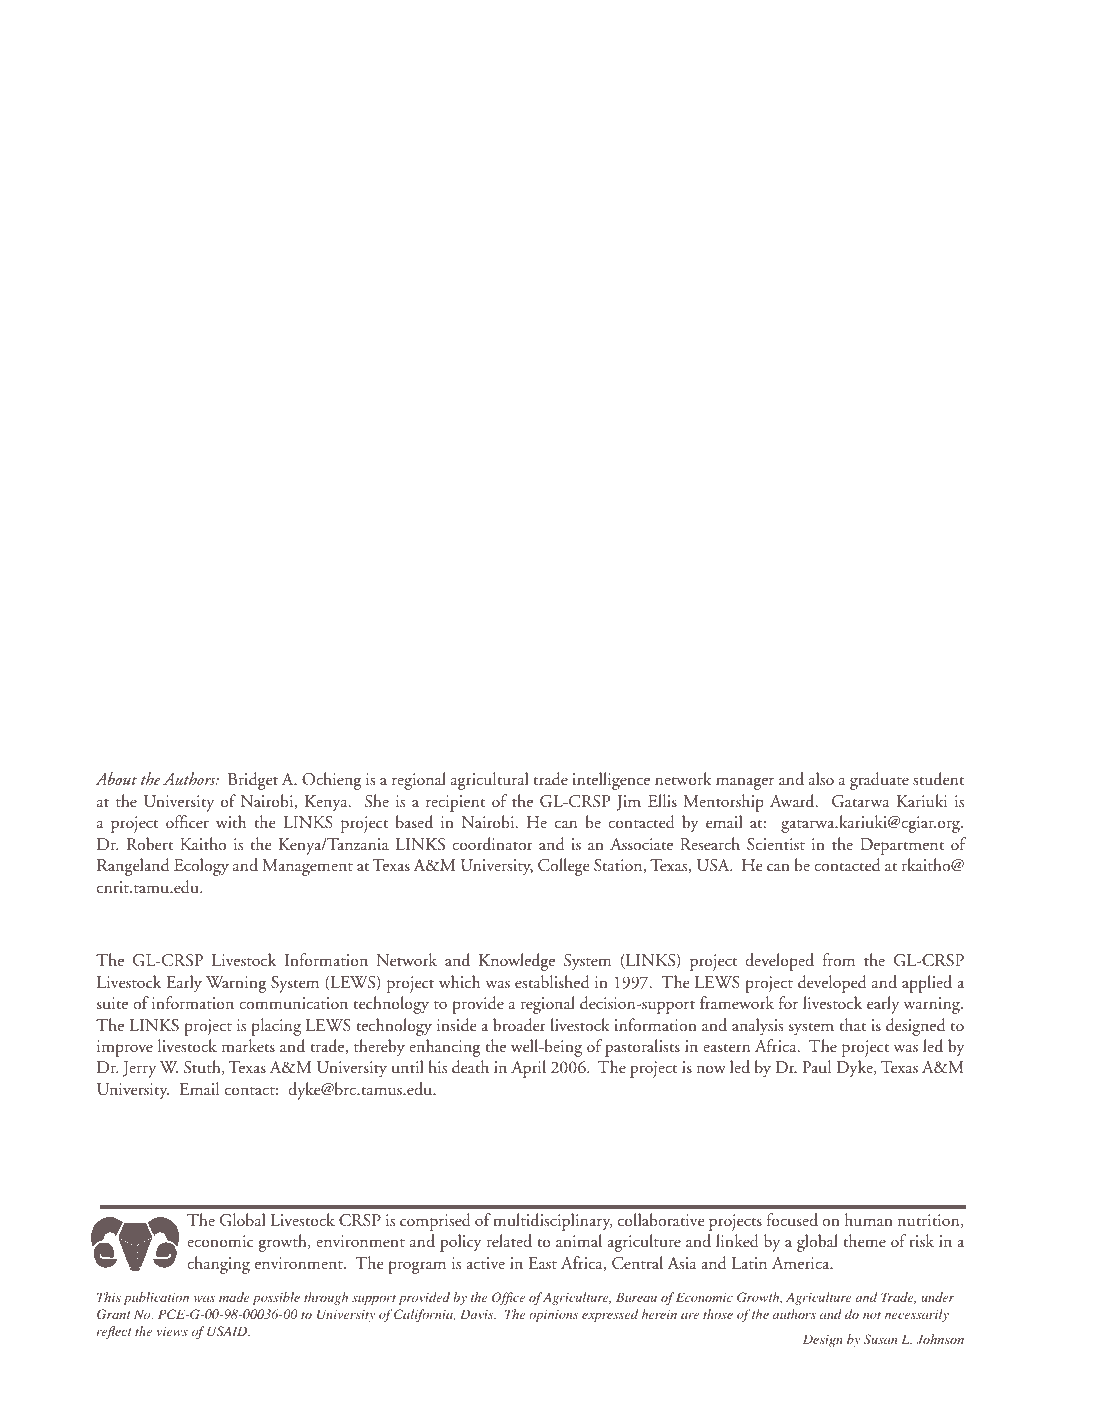 The height and width of the page is (1414, 1093). What do you see at coordinates (517, 962) in the page?
I see `Knowledge` at bounding box center [517, 962].
